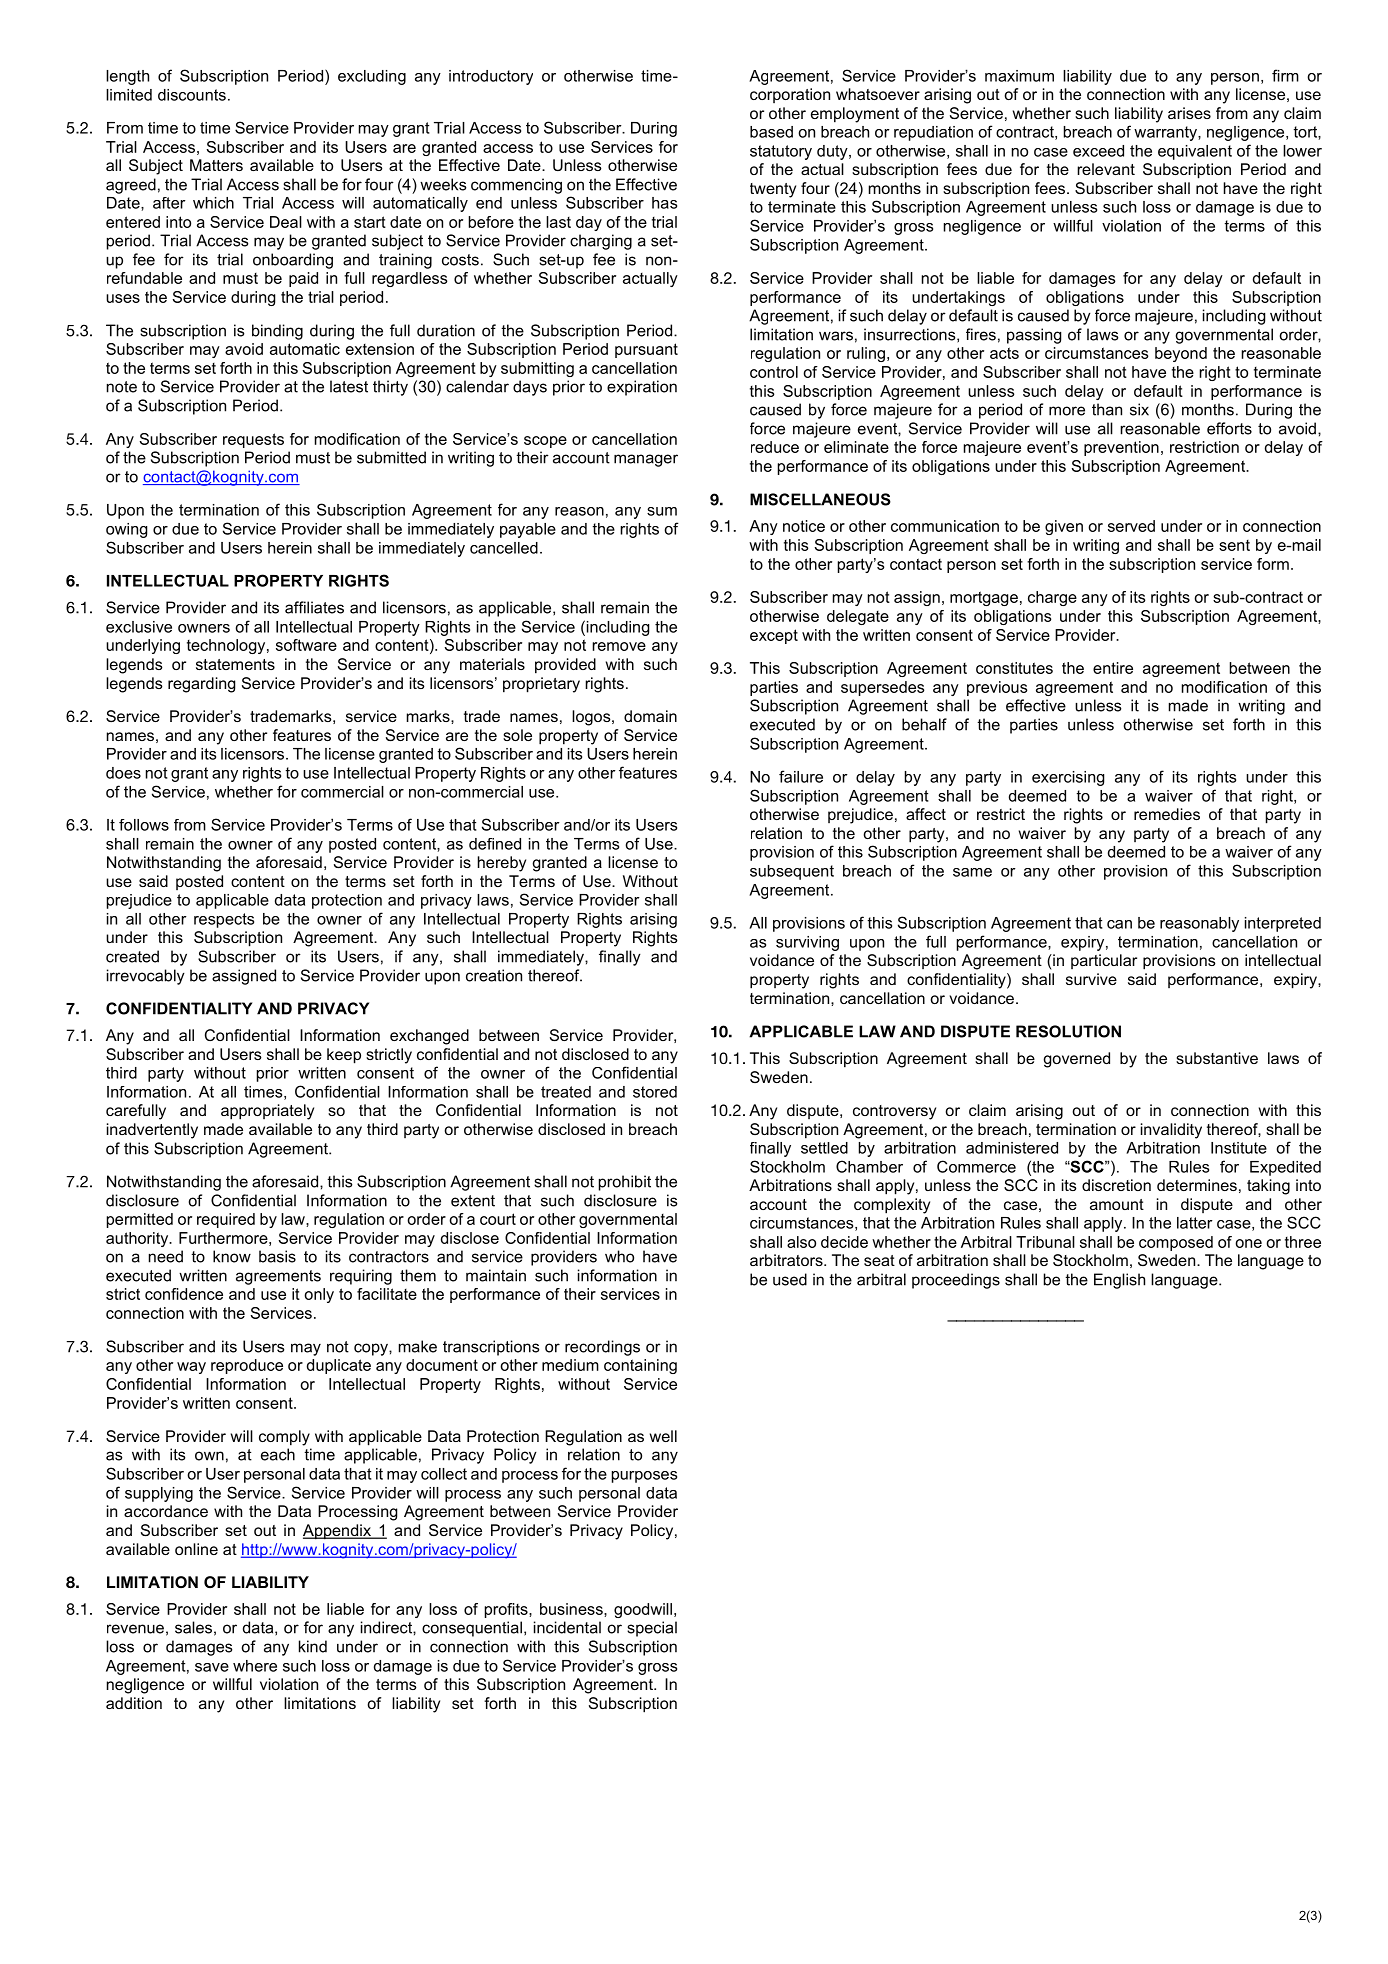 This screenshot has width=1388, height=1964. I want to click on warranty, so click(1166, 133).
